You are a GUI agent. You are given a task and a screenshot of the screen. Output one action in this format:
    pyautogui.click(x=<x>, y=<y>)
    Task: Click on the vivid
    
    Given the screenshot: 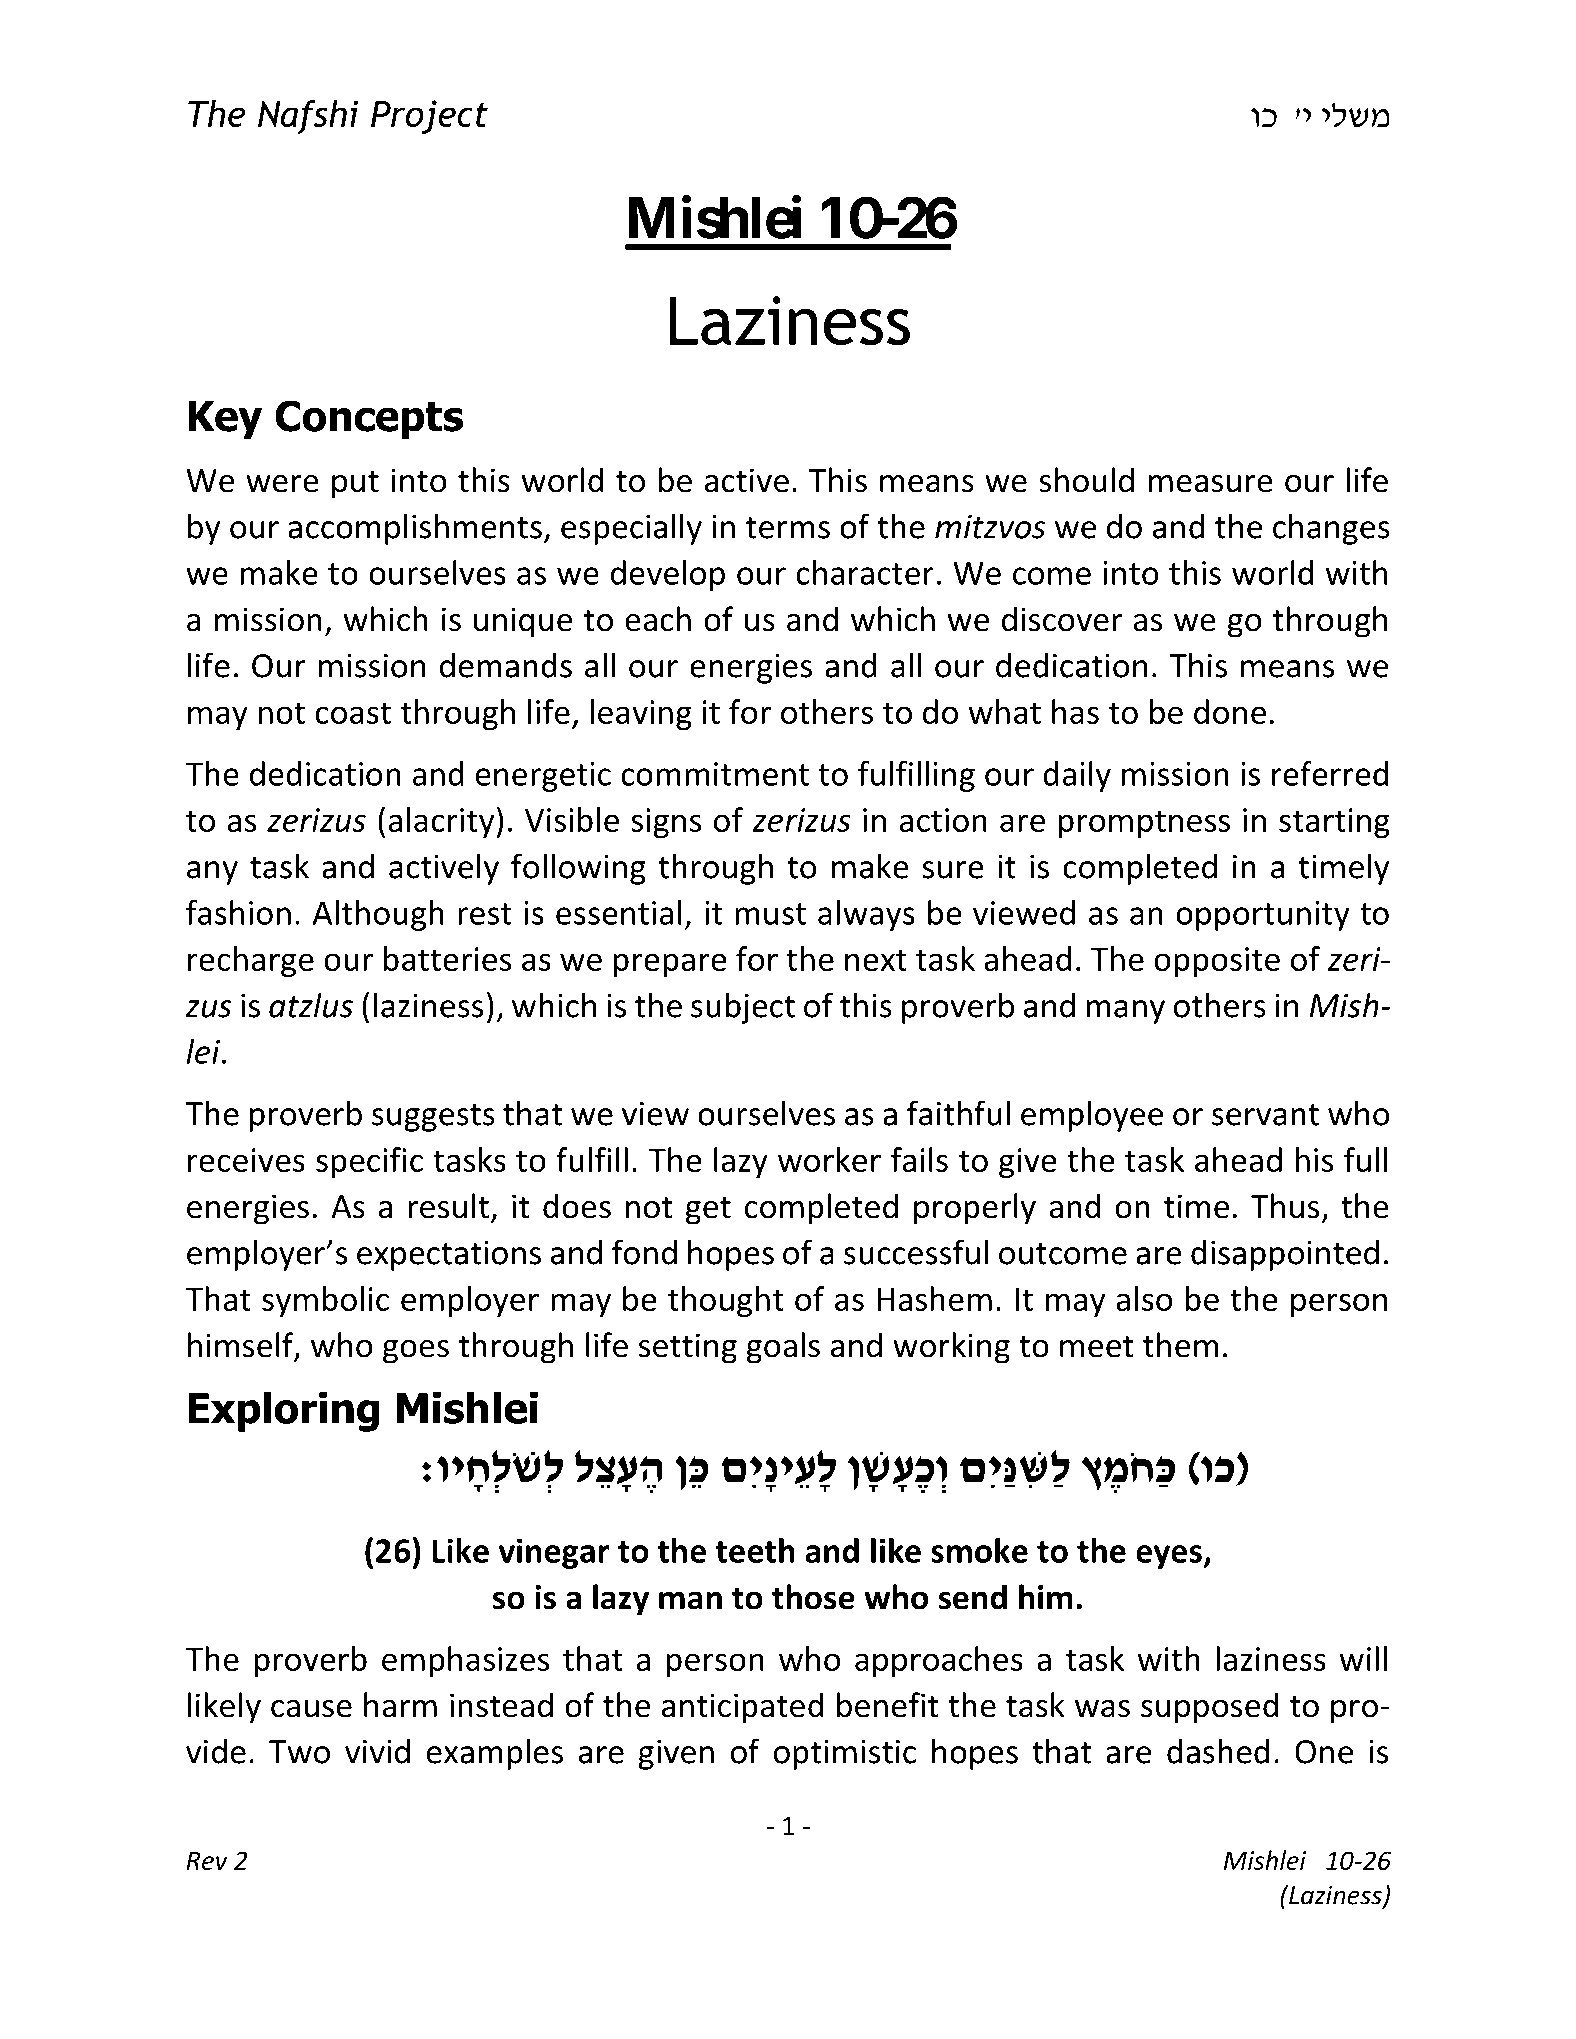 What is the action you would take?
    pyautogui.click(x=377, y=1751)
